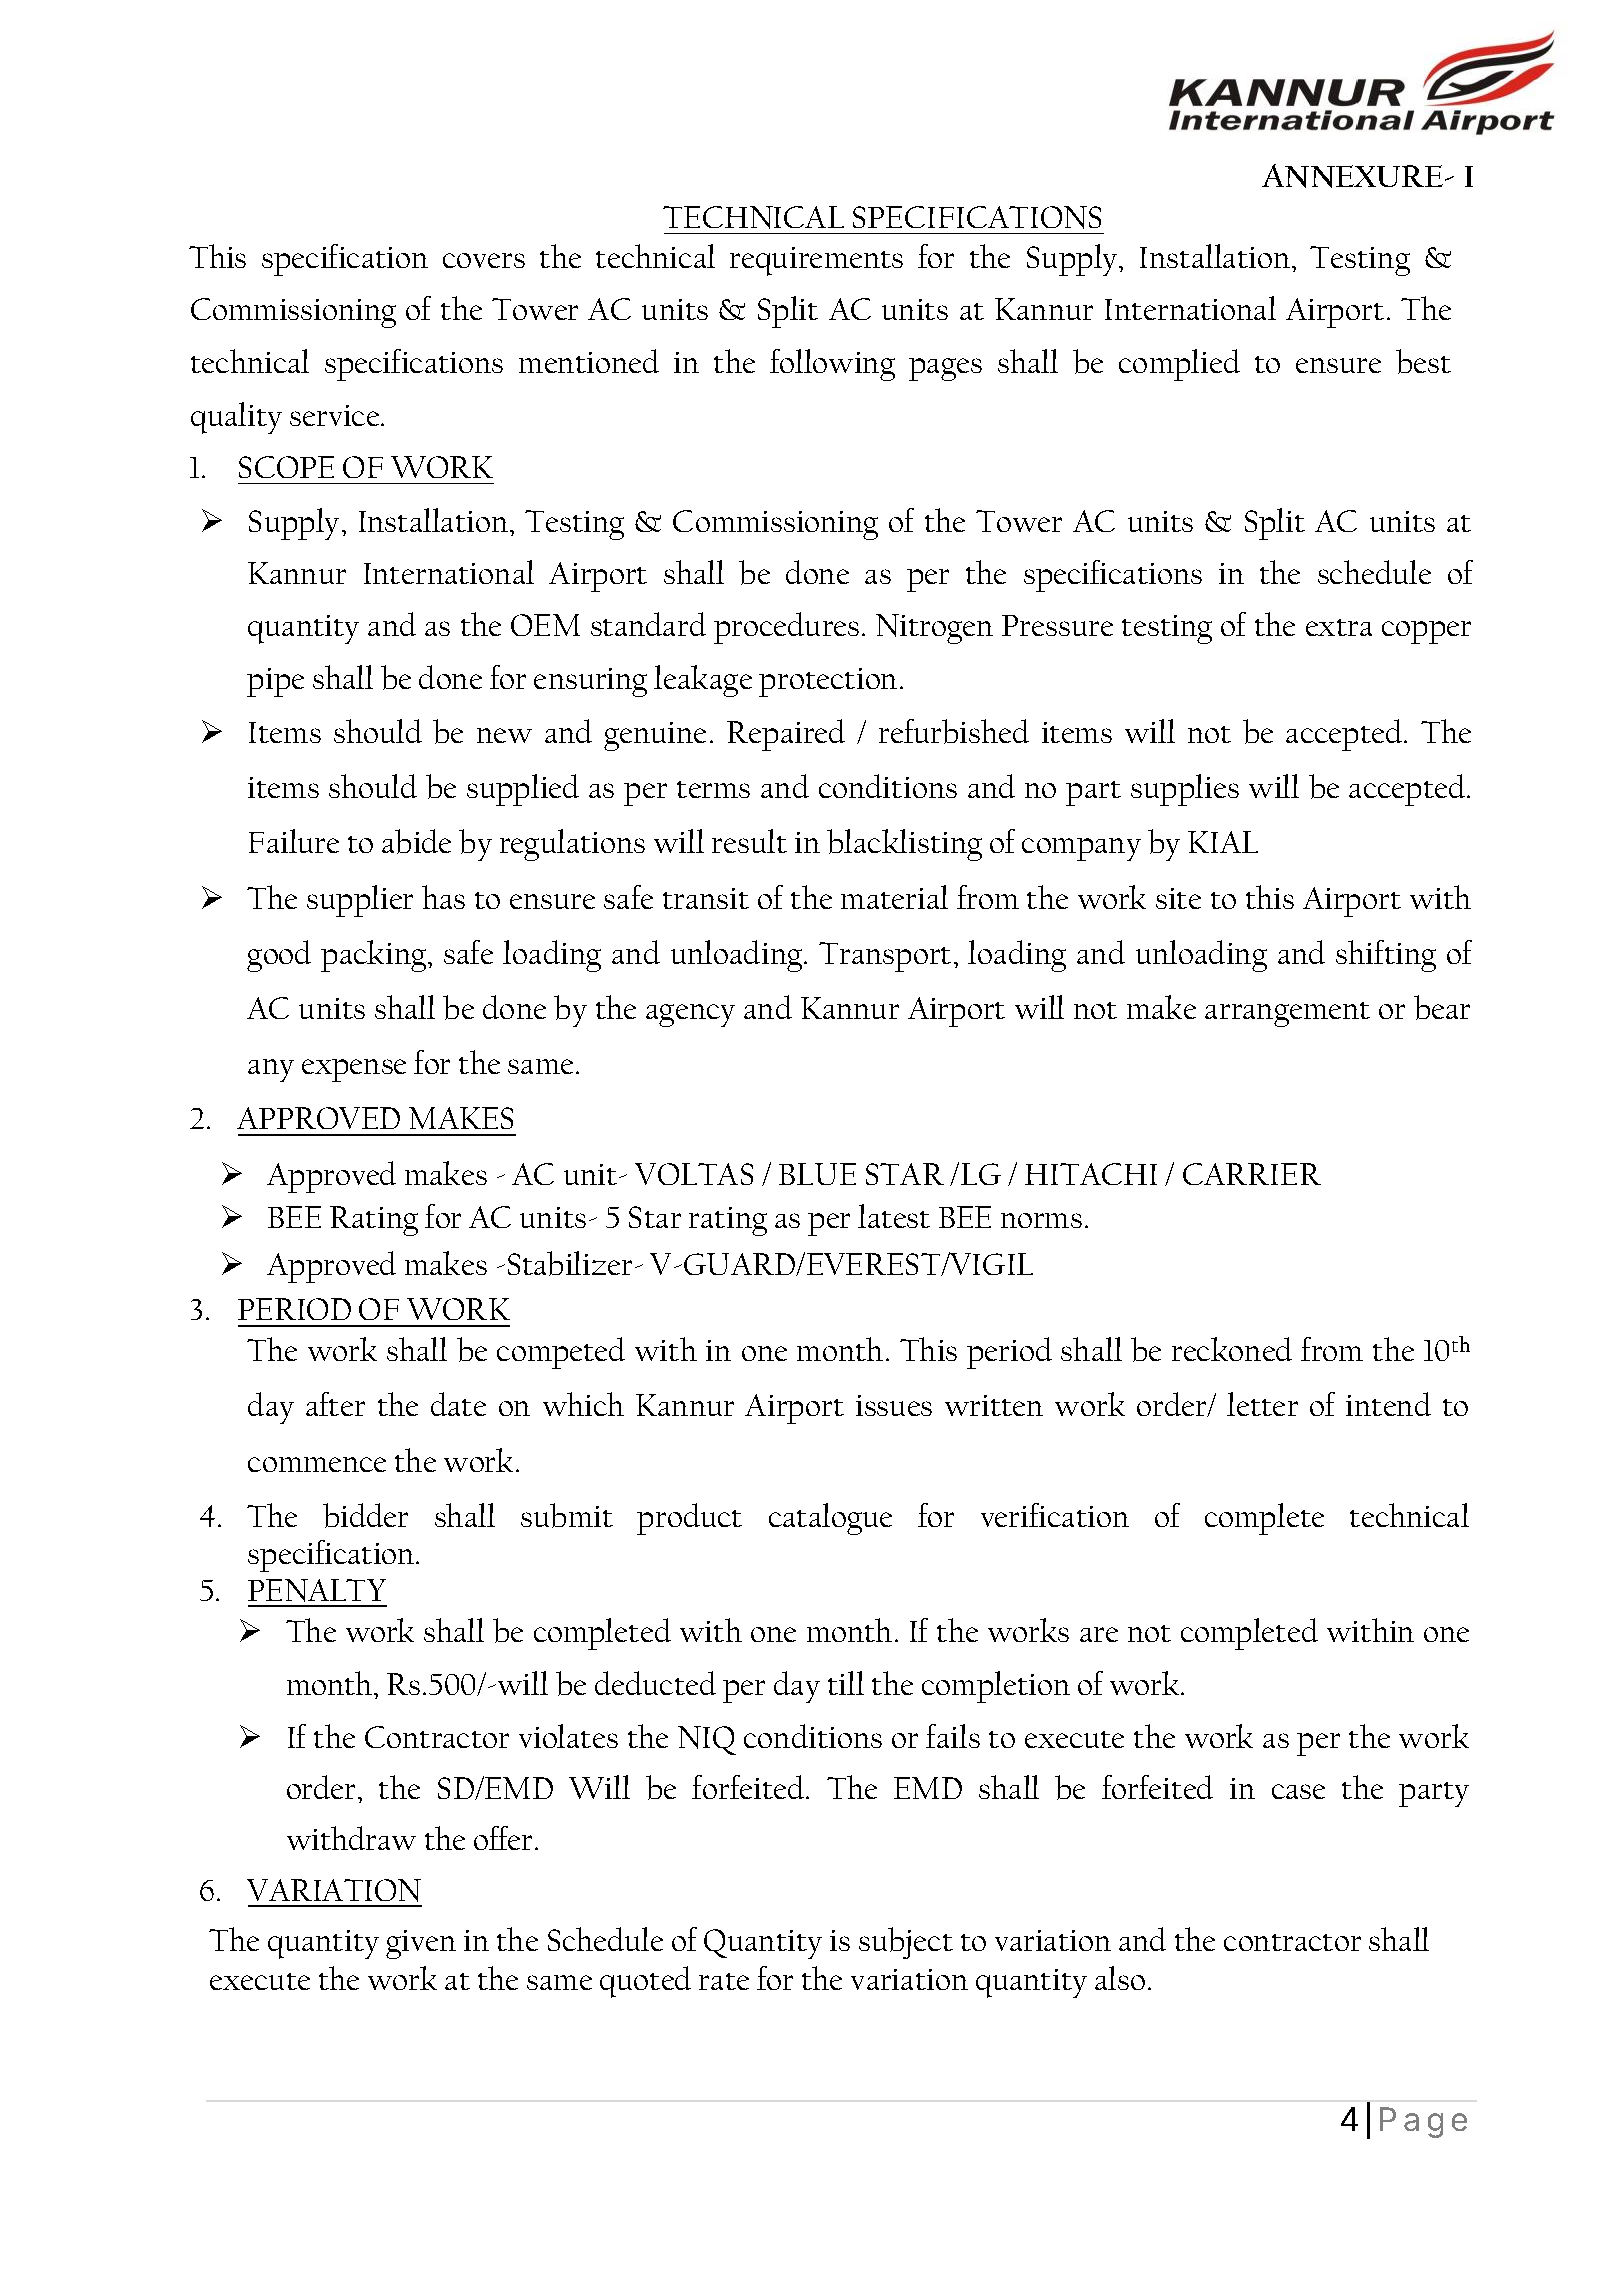  Describe the element at coordinates (1339, 627) in the page. I see `extra` at that location.
